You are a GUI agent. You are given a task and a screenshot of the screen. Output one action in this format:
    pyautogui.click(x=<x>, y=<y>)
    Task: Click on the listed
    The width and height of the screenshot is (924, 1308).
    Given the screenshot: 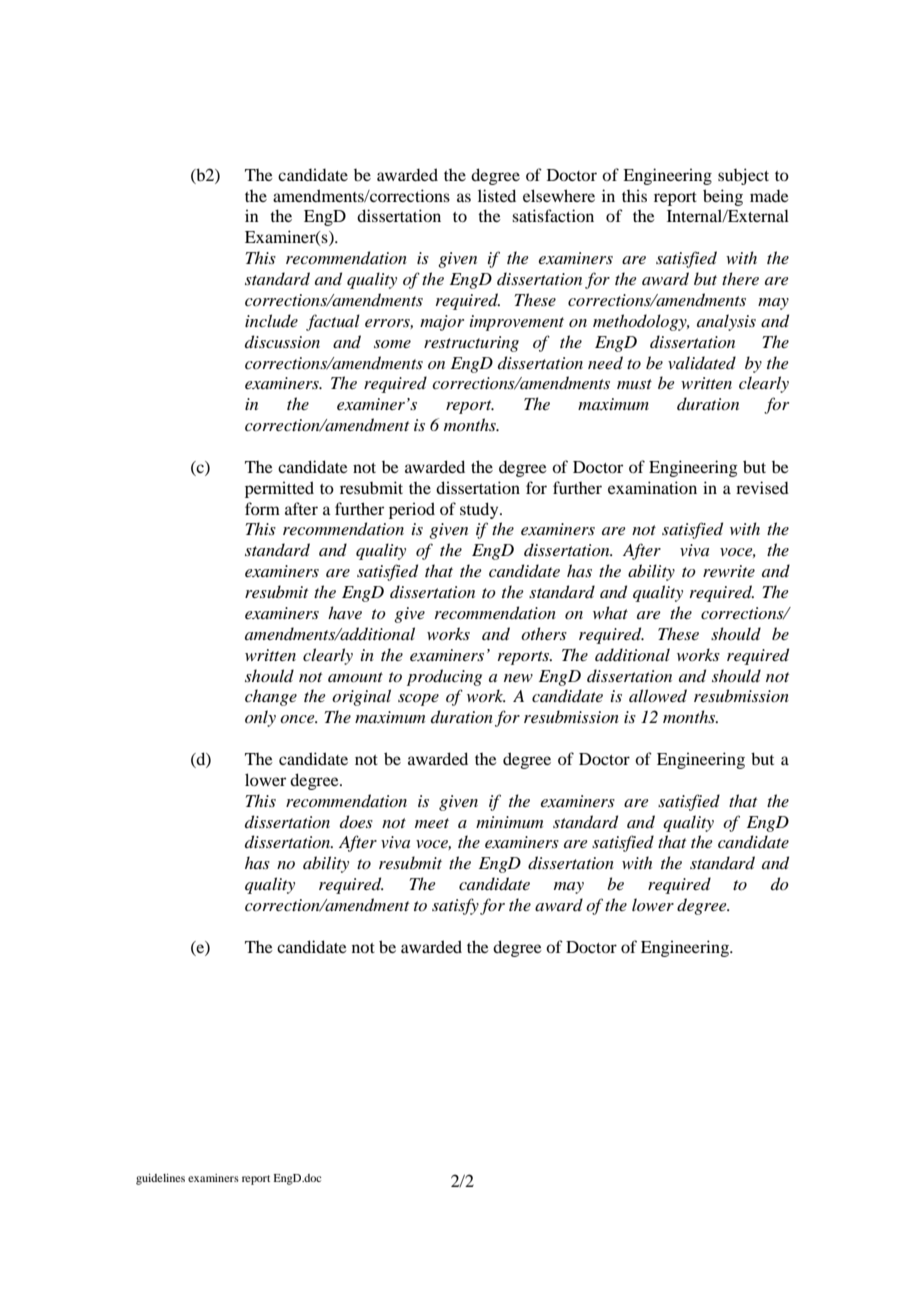 What is the action you would take?
    pyautogui.click(x=497, y=195)
